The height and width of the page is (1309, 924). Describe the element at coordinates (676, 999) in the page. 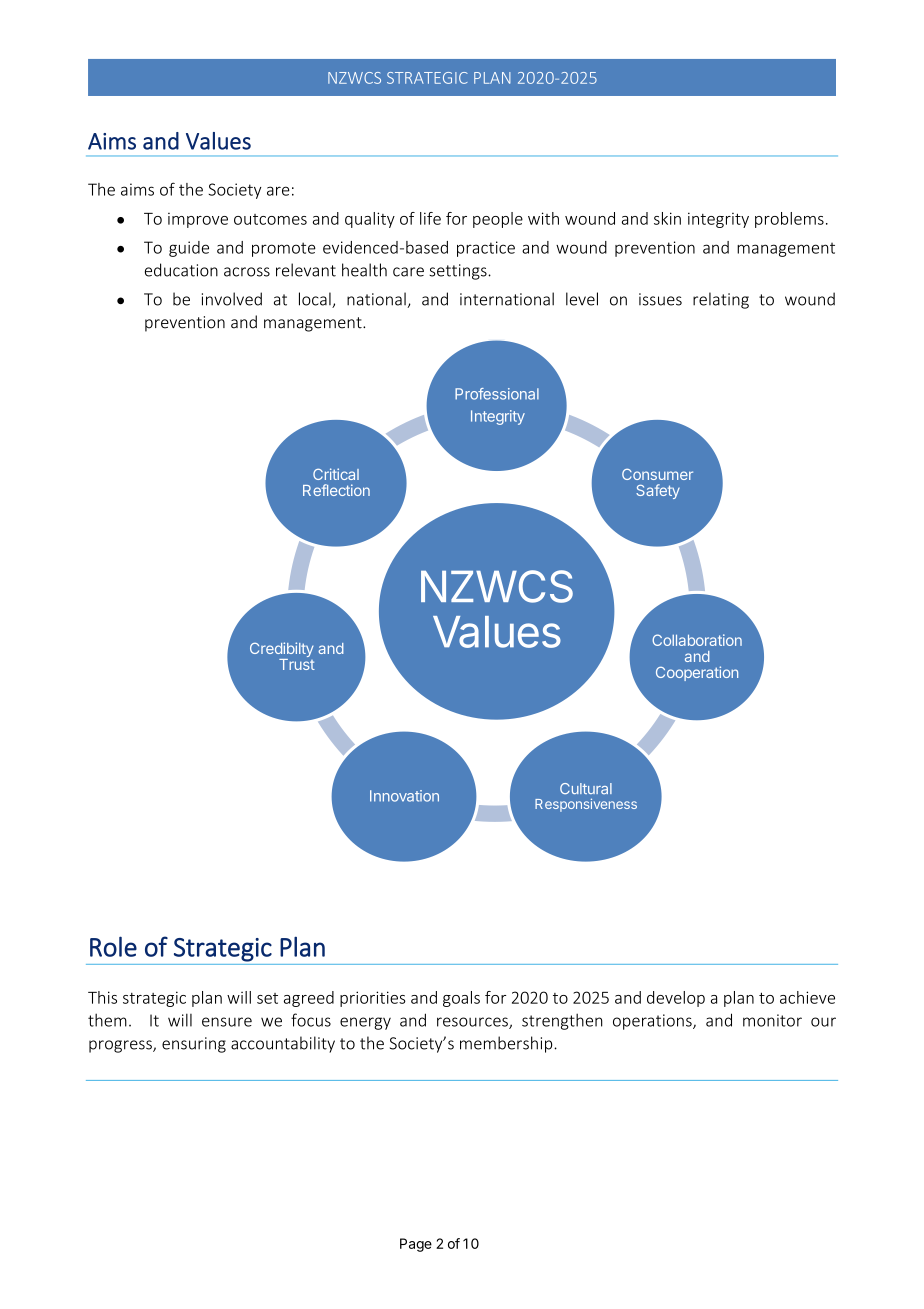

I see `develop` at that location.
